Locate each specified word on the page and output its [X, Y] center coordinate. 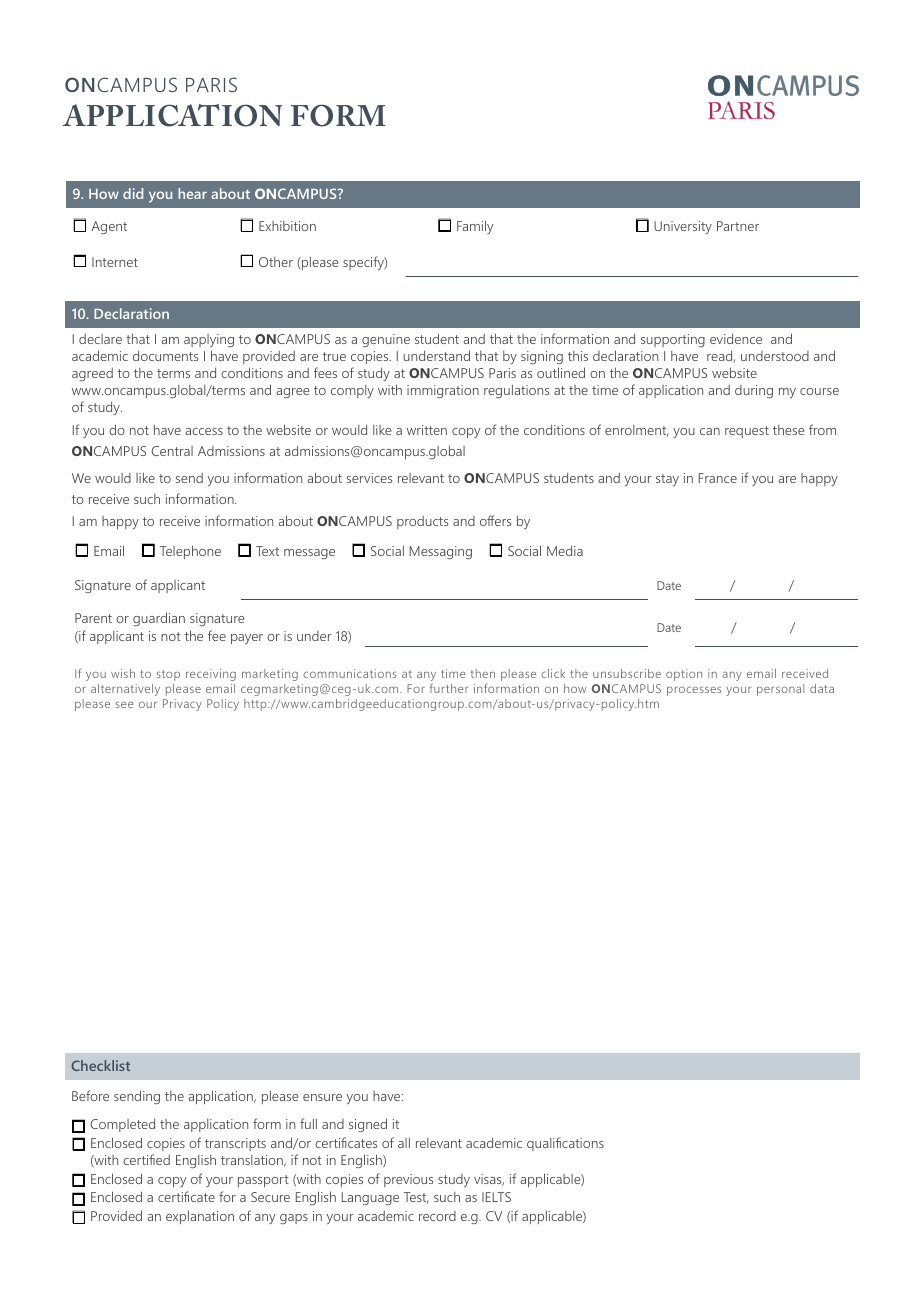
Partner [738, 226]
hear [192, 193]
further [449, 688]
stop [168, 675]
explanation [200, 1217]
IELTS [496, 1197]
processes [694, 691]
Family [475, 227]
